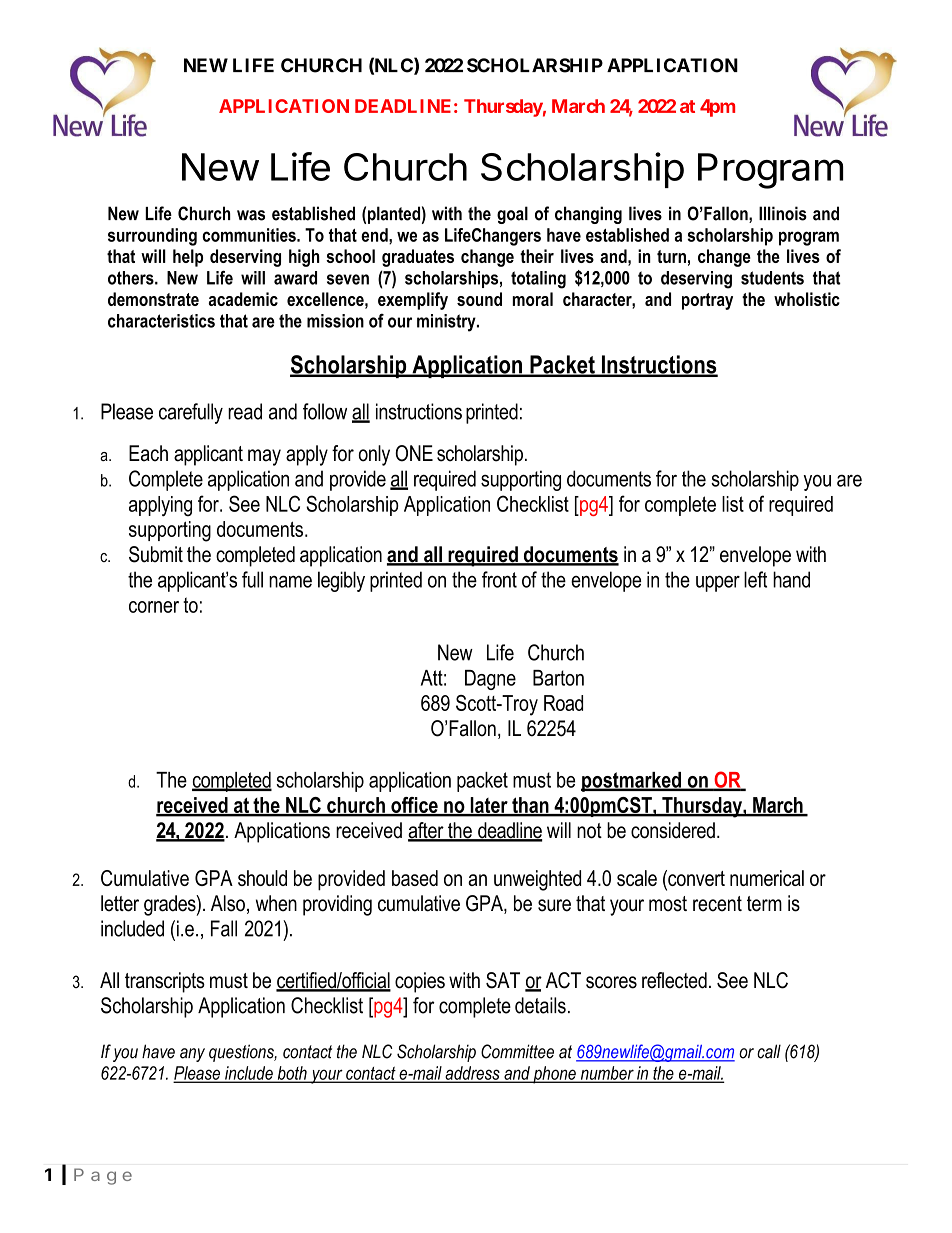  What do you see at coordinates (192, 1055) in the page?
I see `any` at bounding box center [192, 1055].
